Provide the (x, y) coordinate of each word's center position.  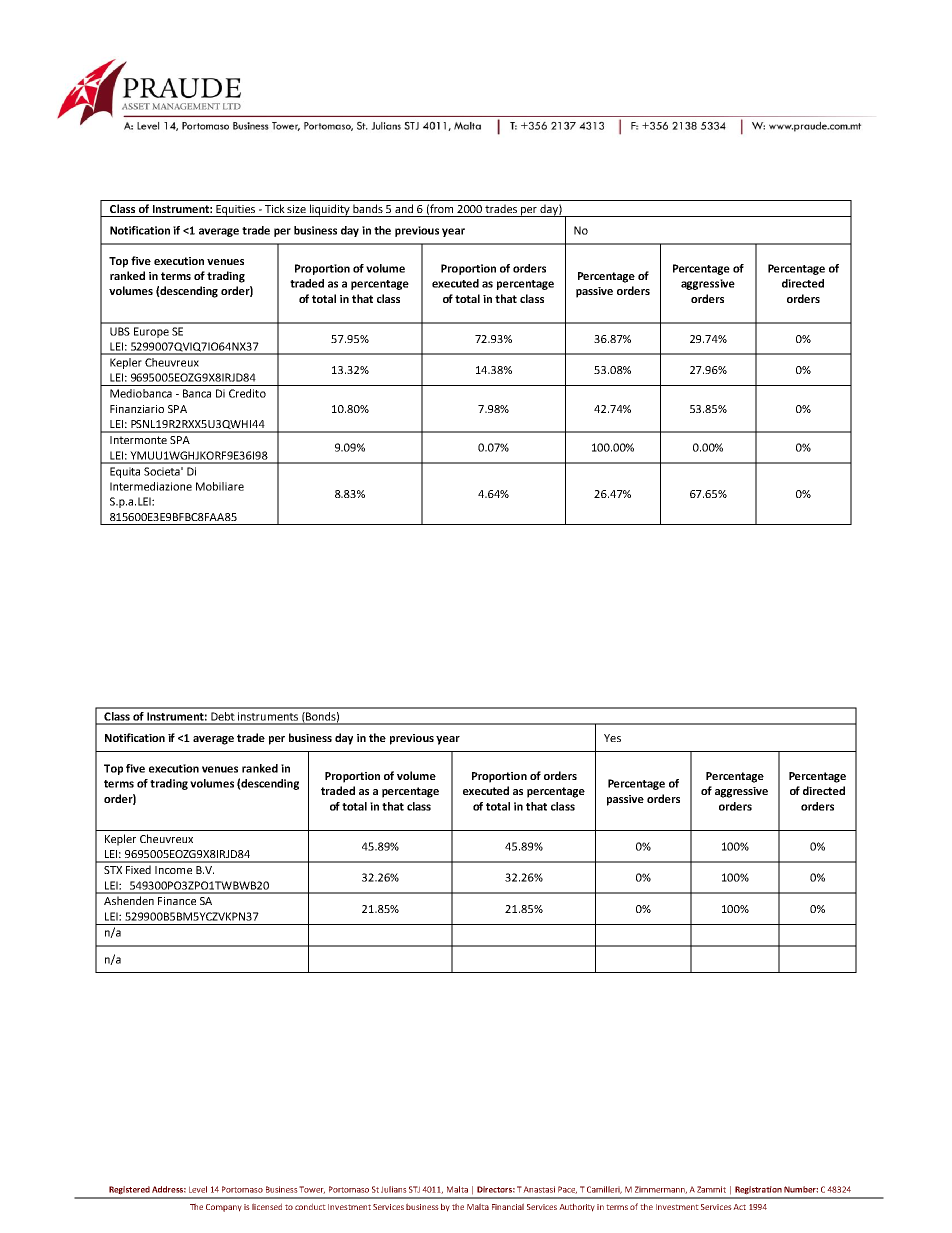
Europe (151, 332)
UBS (120, 331)
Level (198, 1189)
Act (739, 1207)
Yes (612, 738)
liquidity (330, 210)
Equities (236, 211)
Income (173, 870)
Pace (567, 1190)
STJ (414, 1189)
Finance (177, 901)
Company (224, 1208)
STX (113, 870)
